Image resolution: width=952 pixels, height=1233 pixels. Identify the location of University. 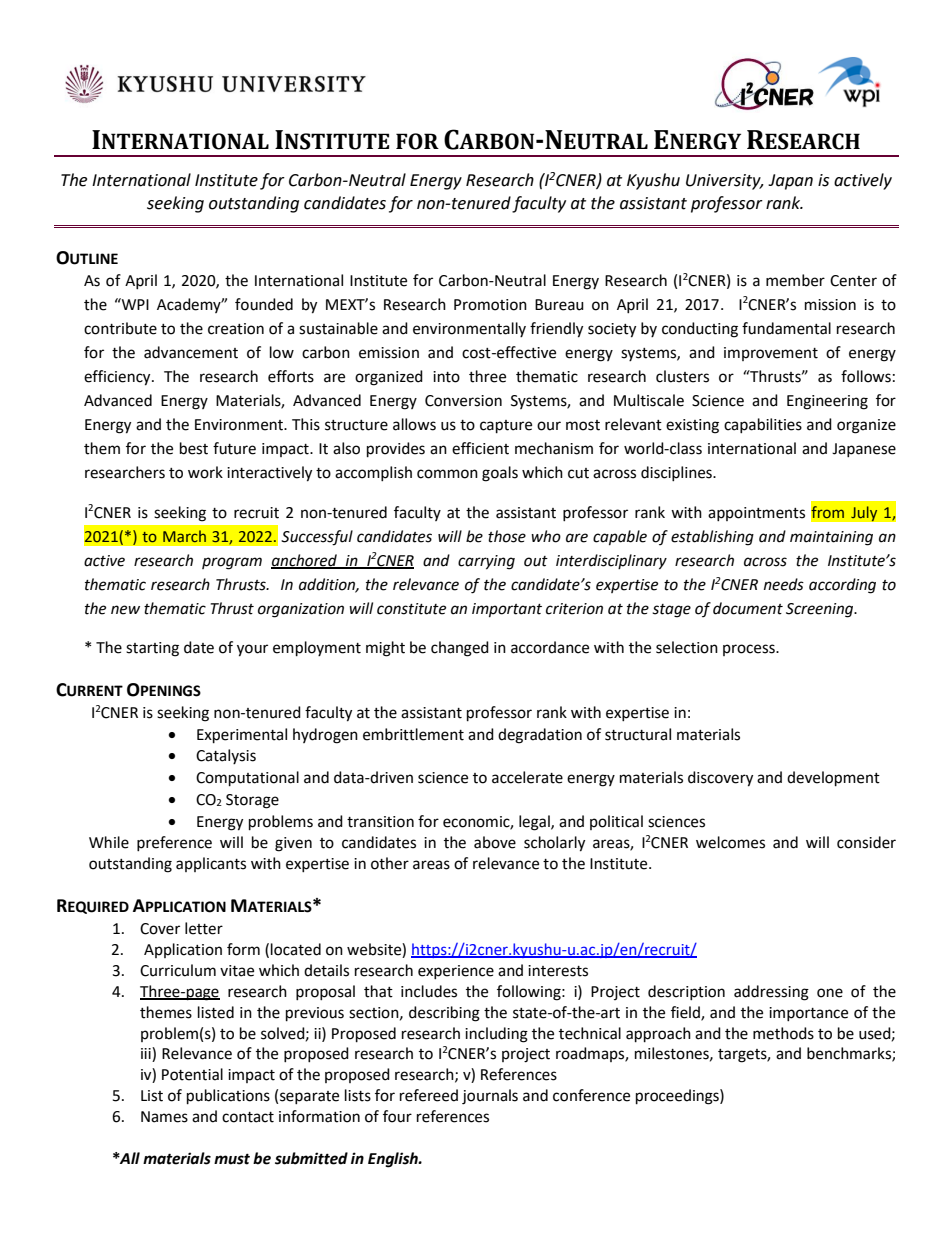
(724, 182).
